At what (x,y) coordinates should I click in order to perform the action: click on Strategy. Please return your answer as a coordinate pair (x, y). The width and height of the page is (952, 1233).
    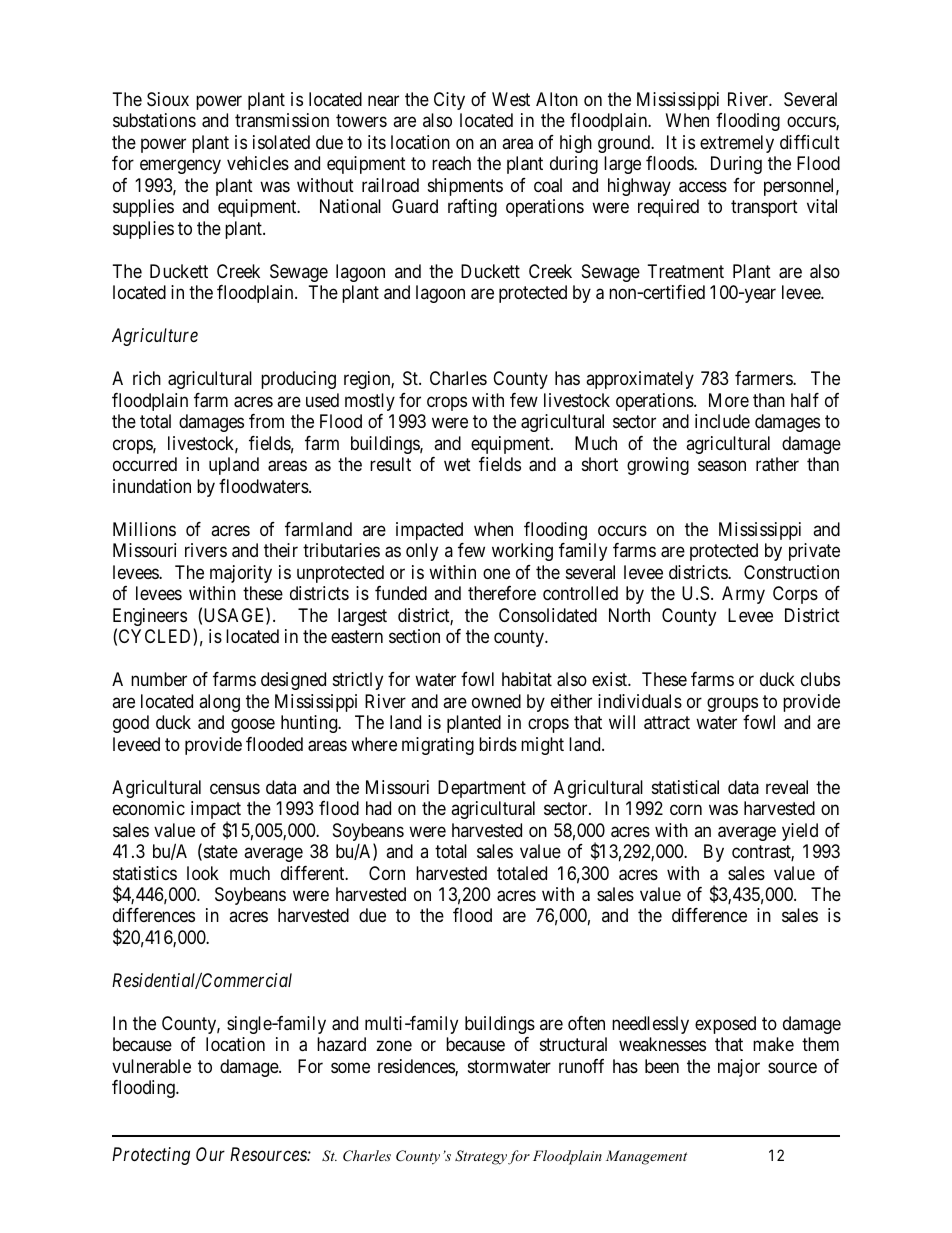
    Looking at the image, I should click on (481, 1157).
